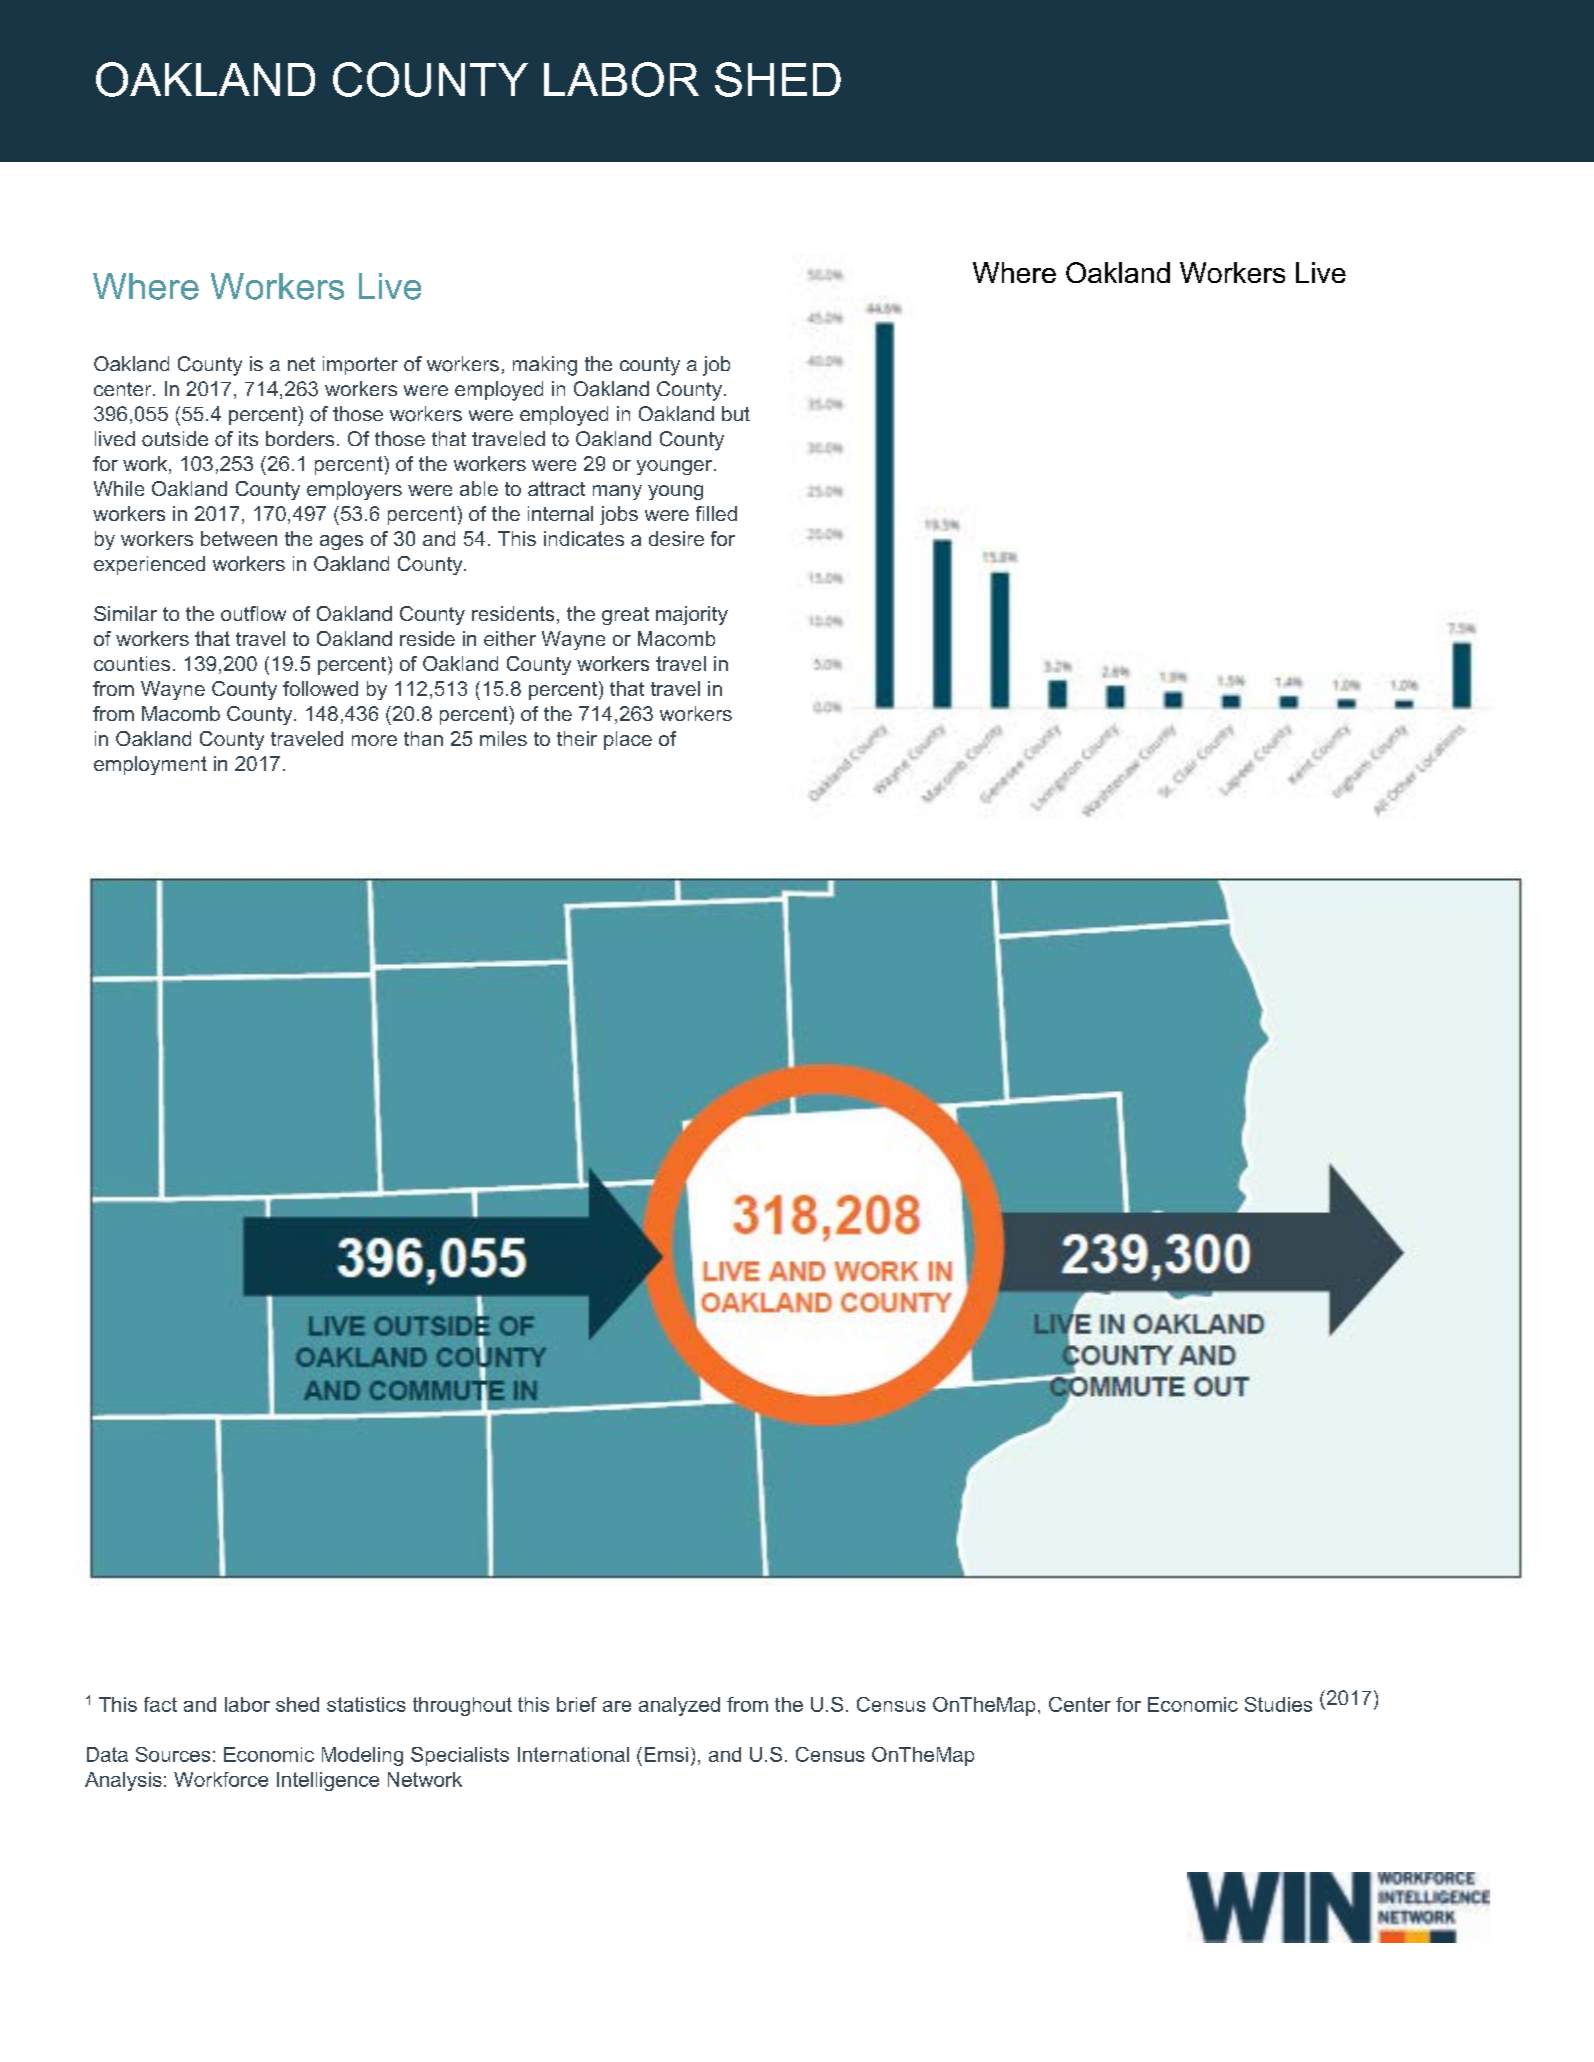  I want to click on employment, so click(150, 765).
